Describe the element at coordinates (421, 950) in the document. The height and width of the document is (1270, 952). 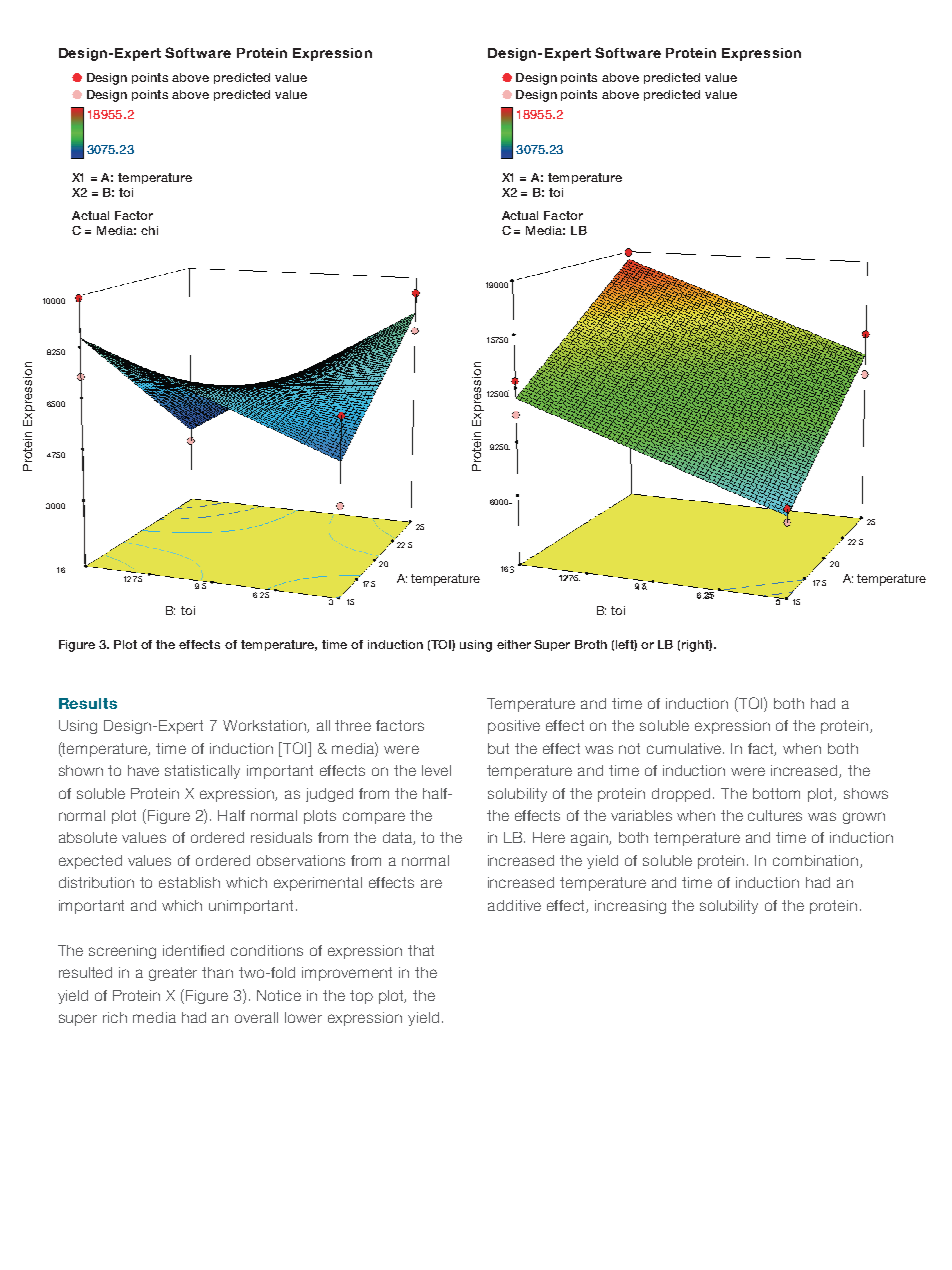
I see `that` at that location.
